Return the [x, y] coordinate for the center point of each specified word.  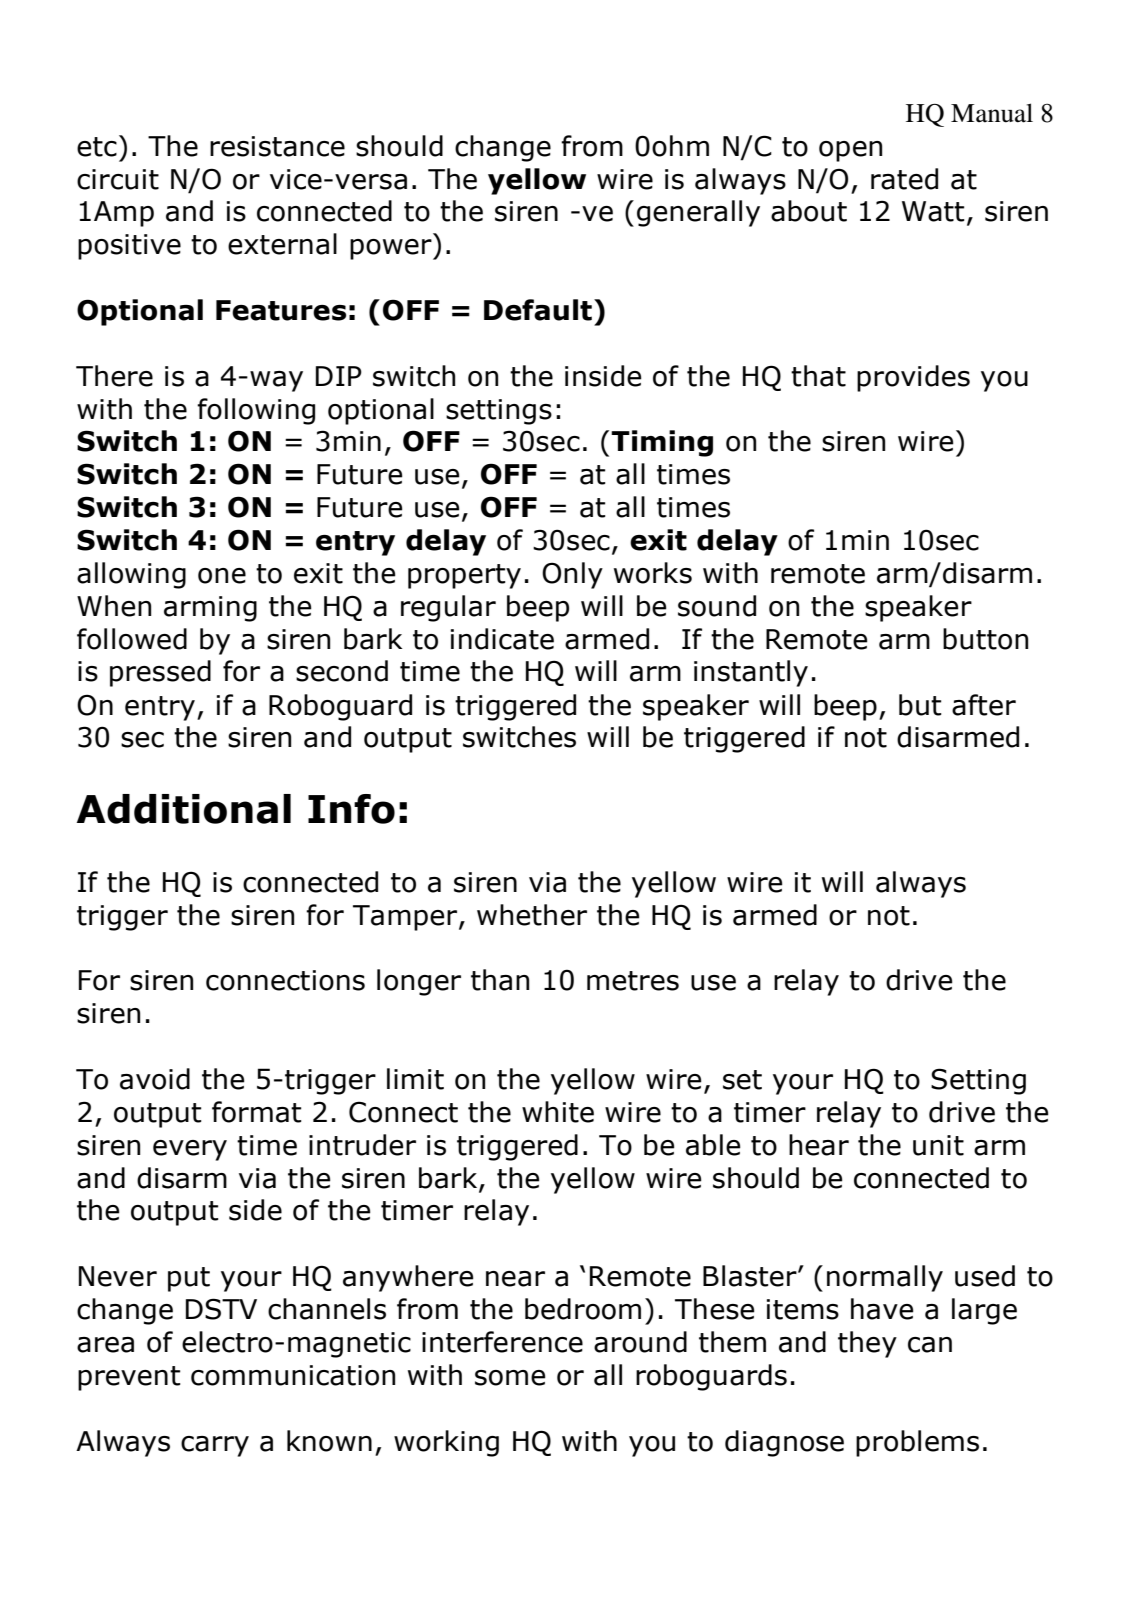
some [510, 1378]
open [850, 151]
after [984, 705]
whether [532, 915]
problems [917, 1443]
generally [698, 213]
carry [215, 1446]
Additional [184, 809]
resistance [277, 146]
